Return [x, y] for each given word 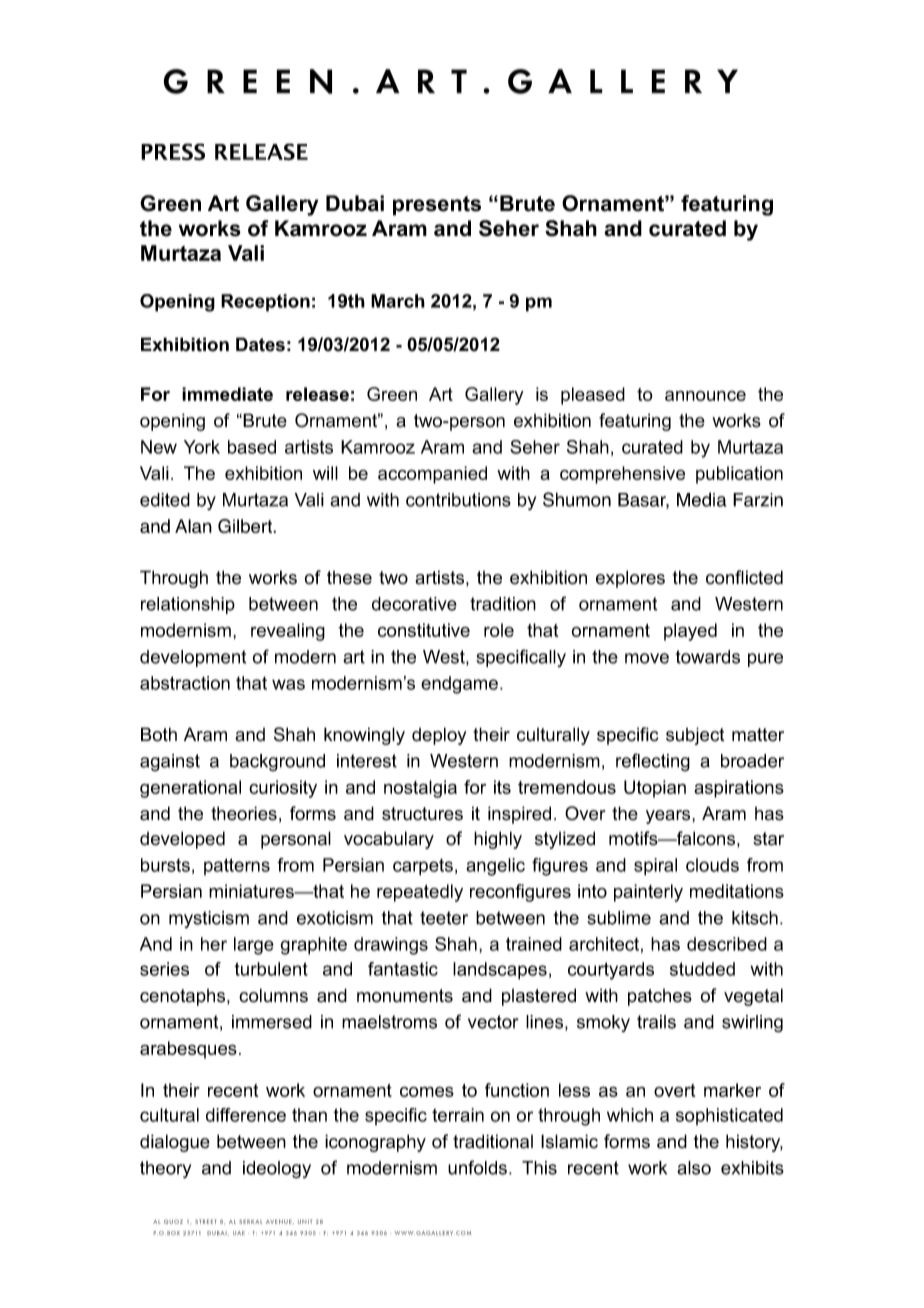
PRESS [173, 152]
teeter [444, 918]
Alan [193, 526]
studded [702, 969]
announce [705, 396]
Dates [260, 344]
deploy [439, 736]
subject [695, 736]
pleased [593, 396]
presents [437, 206]
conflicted [744, 577]
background [277, 763]
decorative [414, 604]
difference [246, 1115]
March [398, 301]
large [254, 946]
